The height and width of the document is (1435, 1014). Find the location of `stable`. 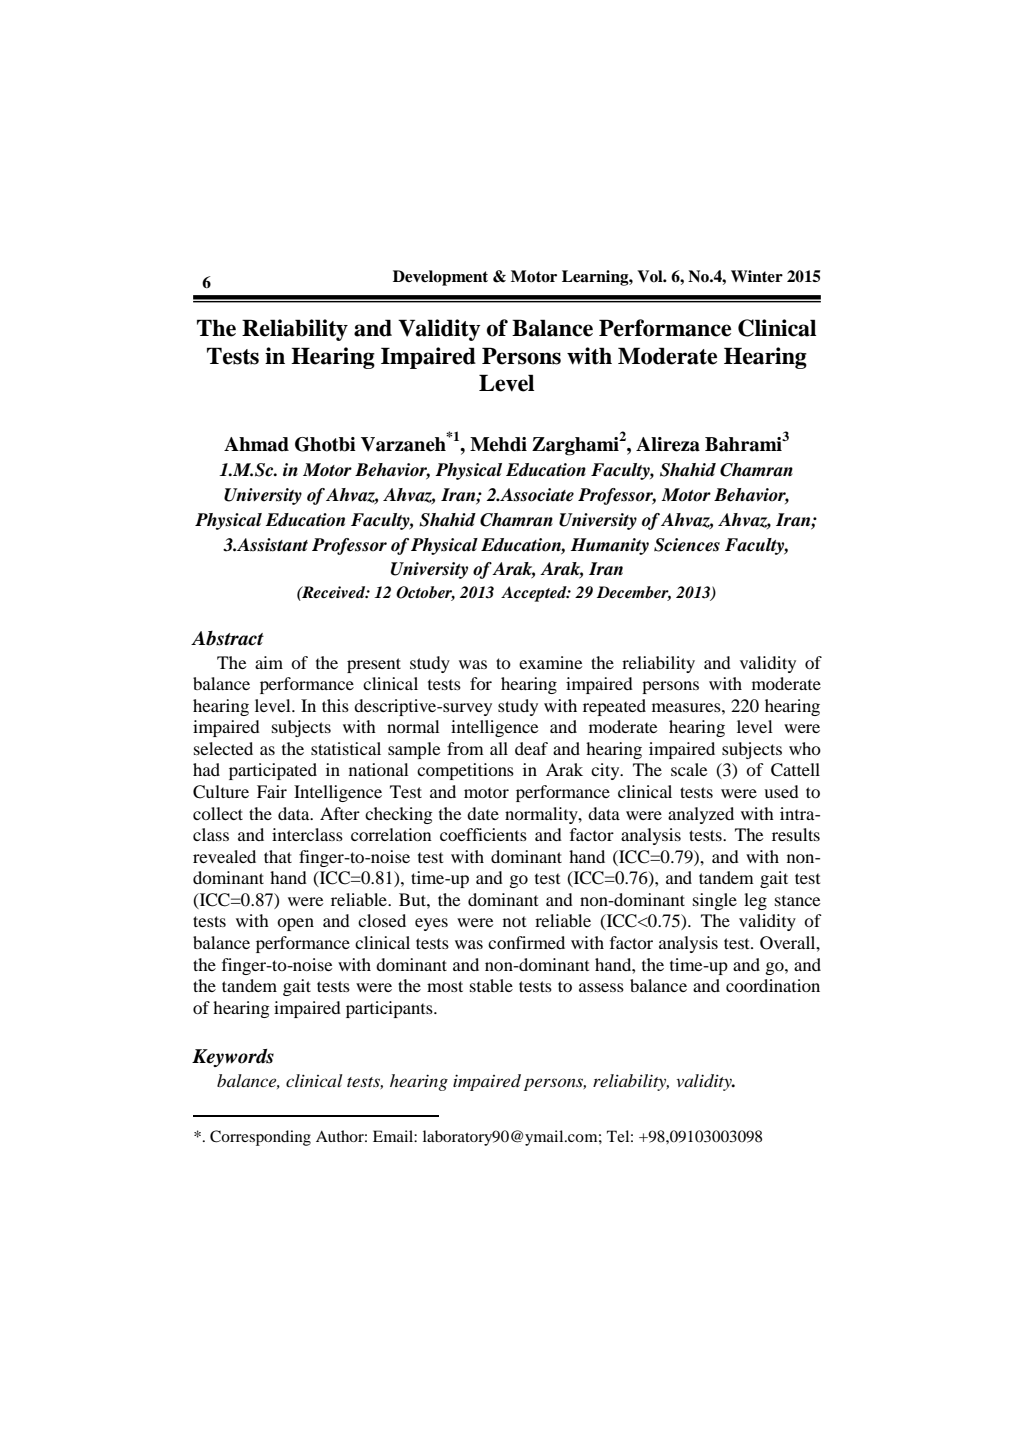

stable is located at coordinates (491, 985).
